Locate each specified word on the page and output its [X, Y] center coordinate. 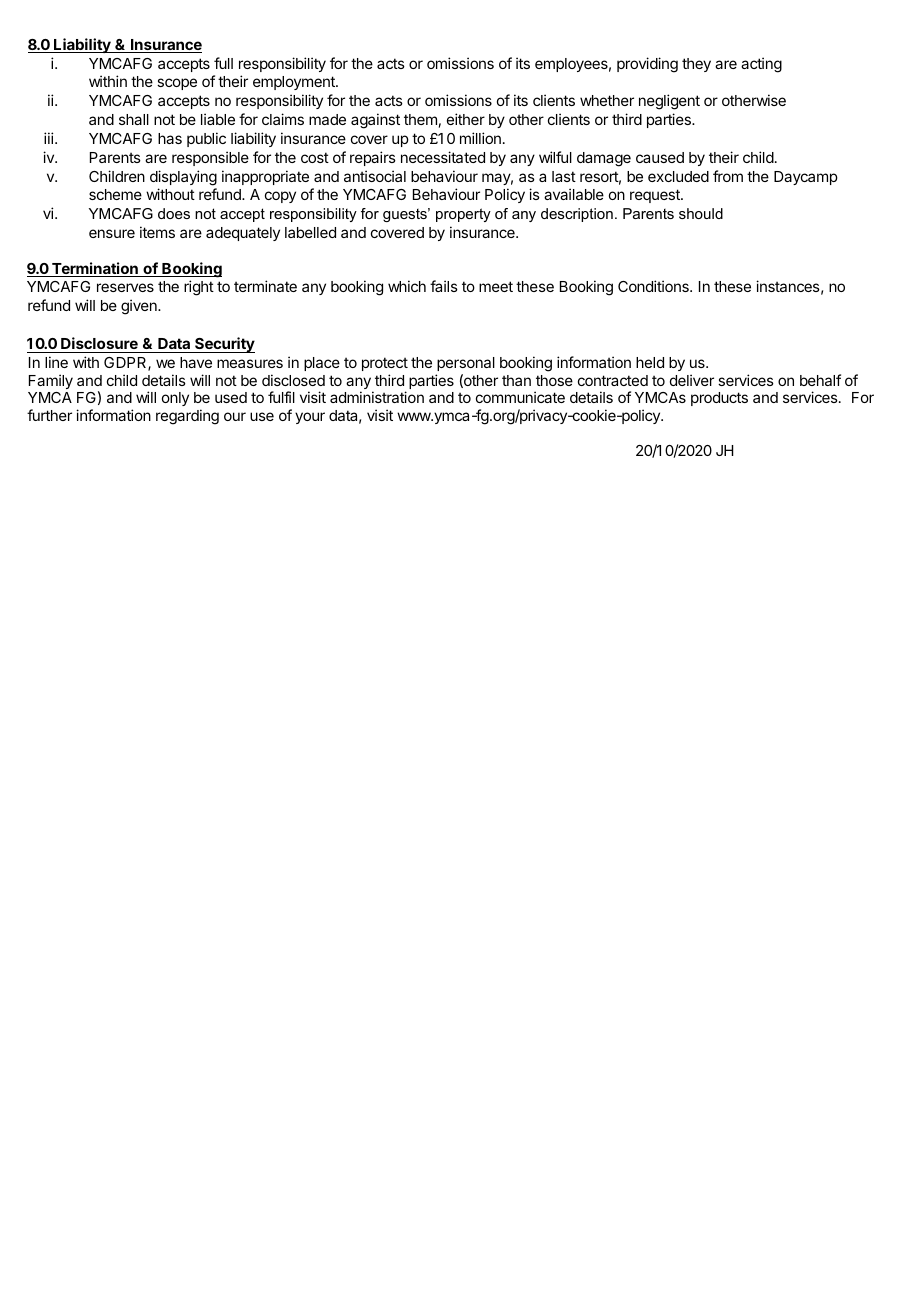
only [175, 399]
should [701, 213]
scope [177, 84]
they [696, 65]
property [463, 215]
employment [295, 83]
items [157, 232]
